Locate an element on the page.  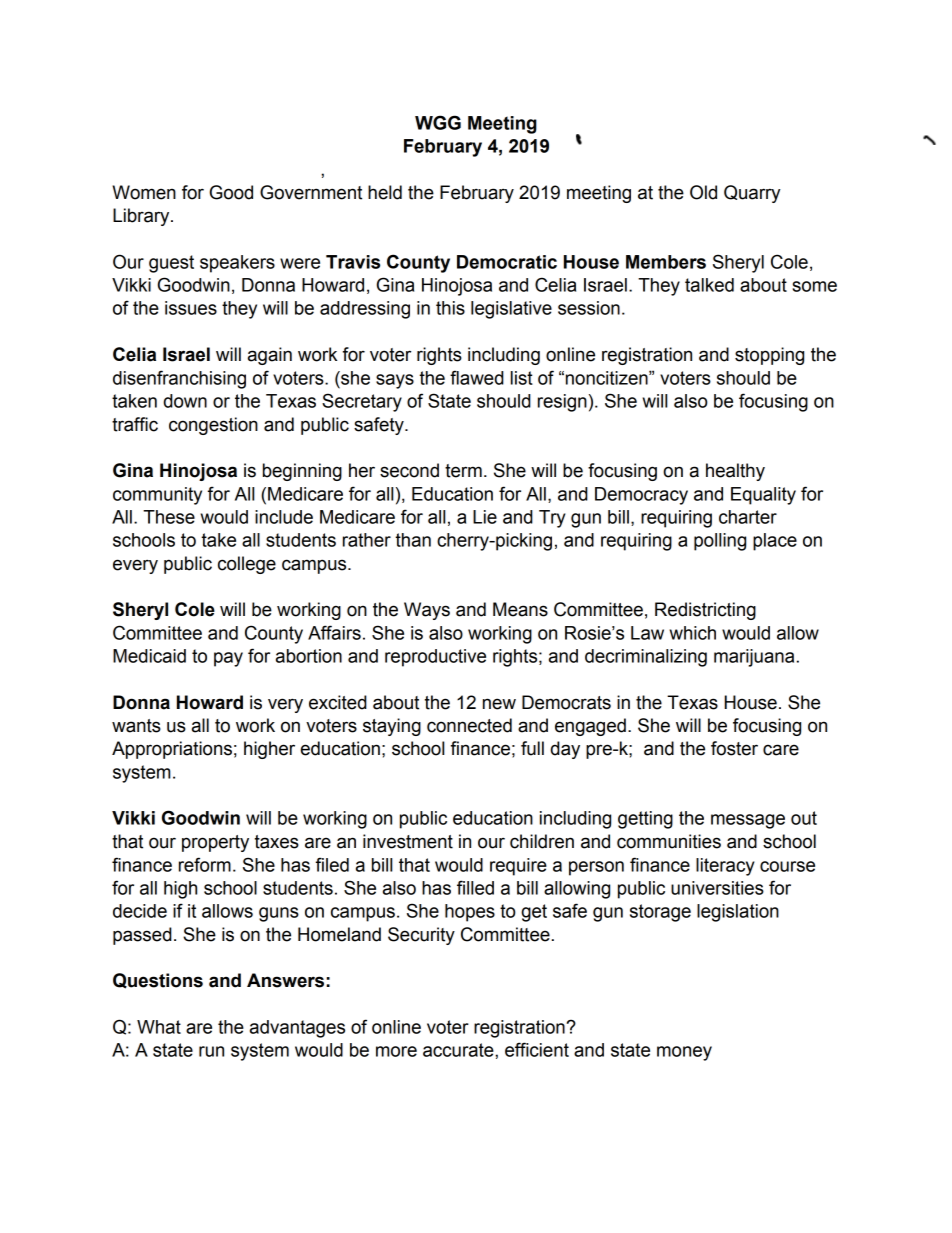
foster is located at coordinates (734, 748).
